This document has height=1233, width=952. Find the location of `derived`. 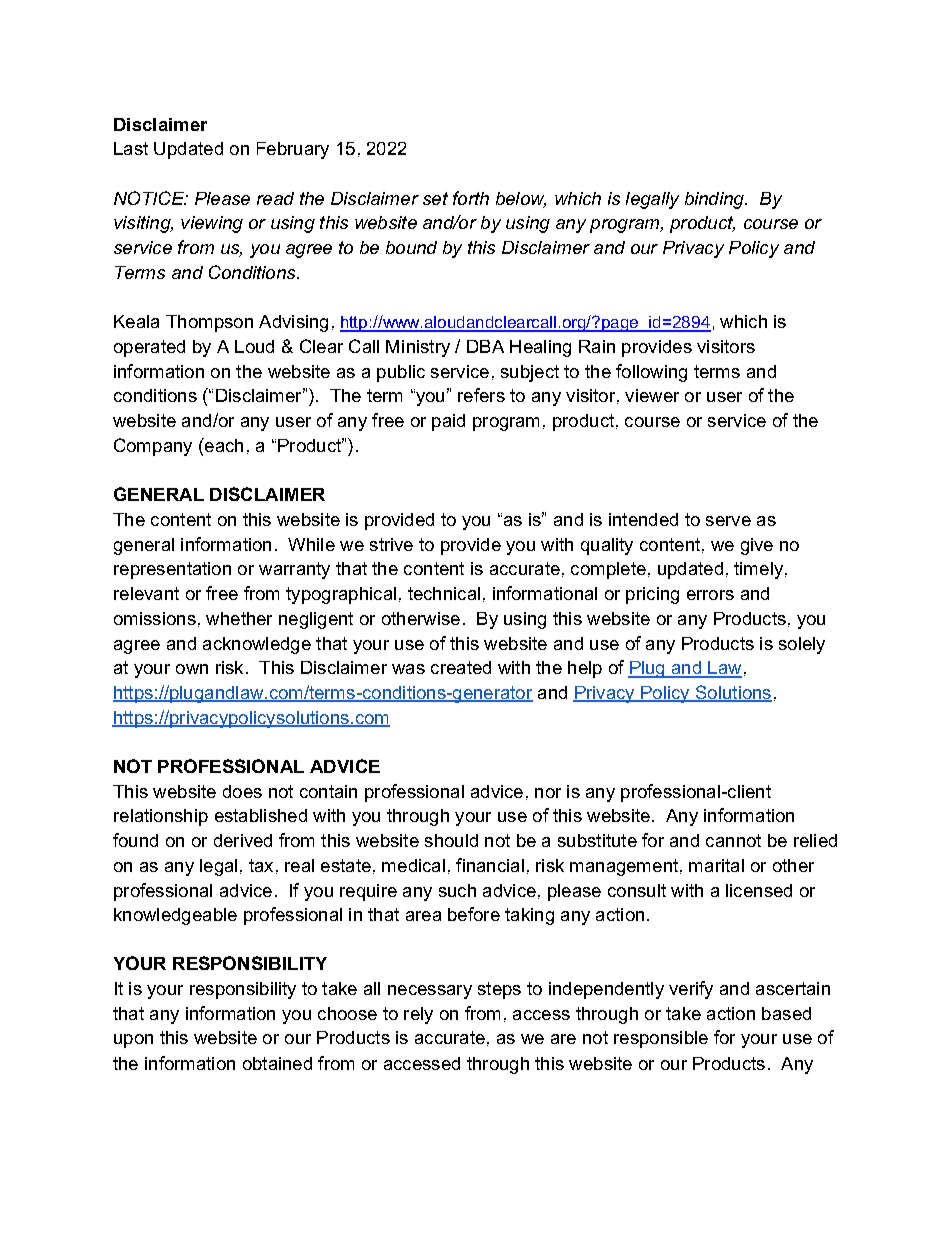

derived is located at coordinates (243, 840).
